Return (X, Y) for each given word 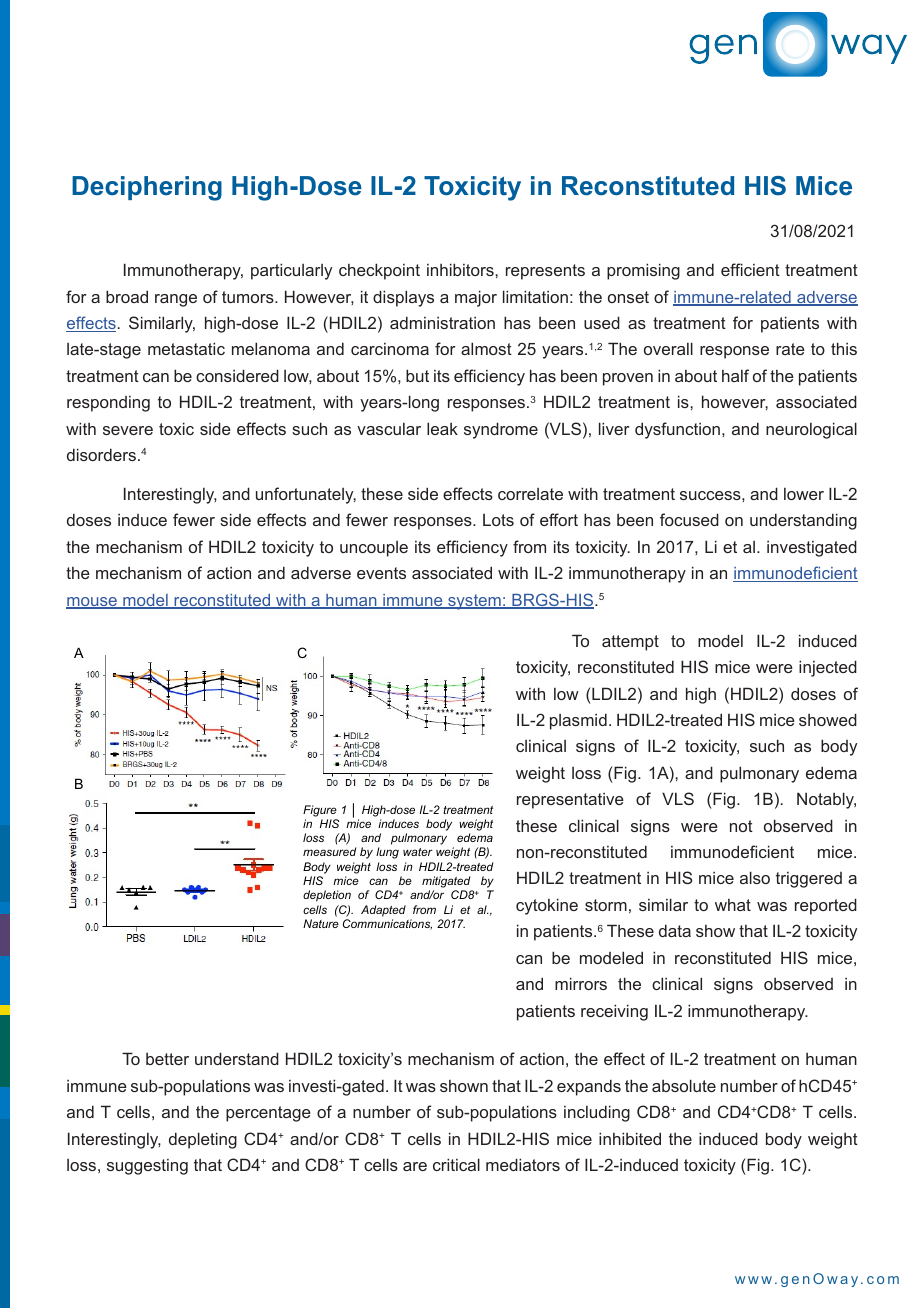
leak (442, 428)
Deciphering (147, 188)
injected (828, 668)
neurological (811, 430)
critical (456, 1164)
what (733, 905)
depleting (203, 1140)
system (474, 602)
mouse (92, 603)
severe (128, 430)
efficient (750, 269)
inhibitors (461, 269)
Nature (321, 923)
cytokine (547, 906)
